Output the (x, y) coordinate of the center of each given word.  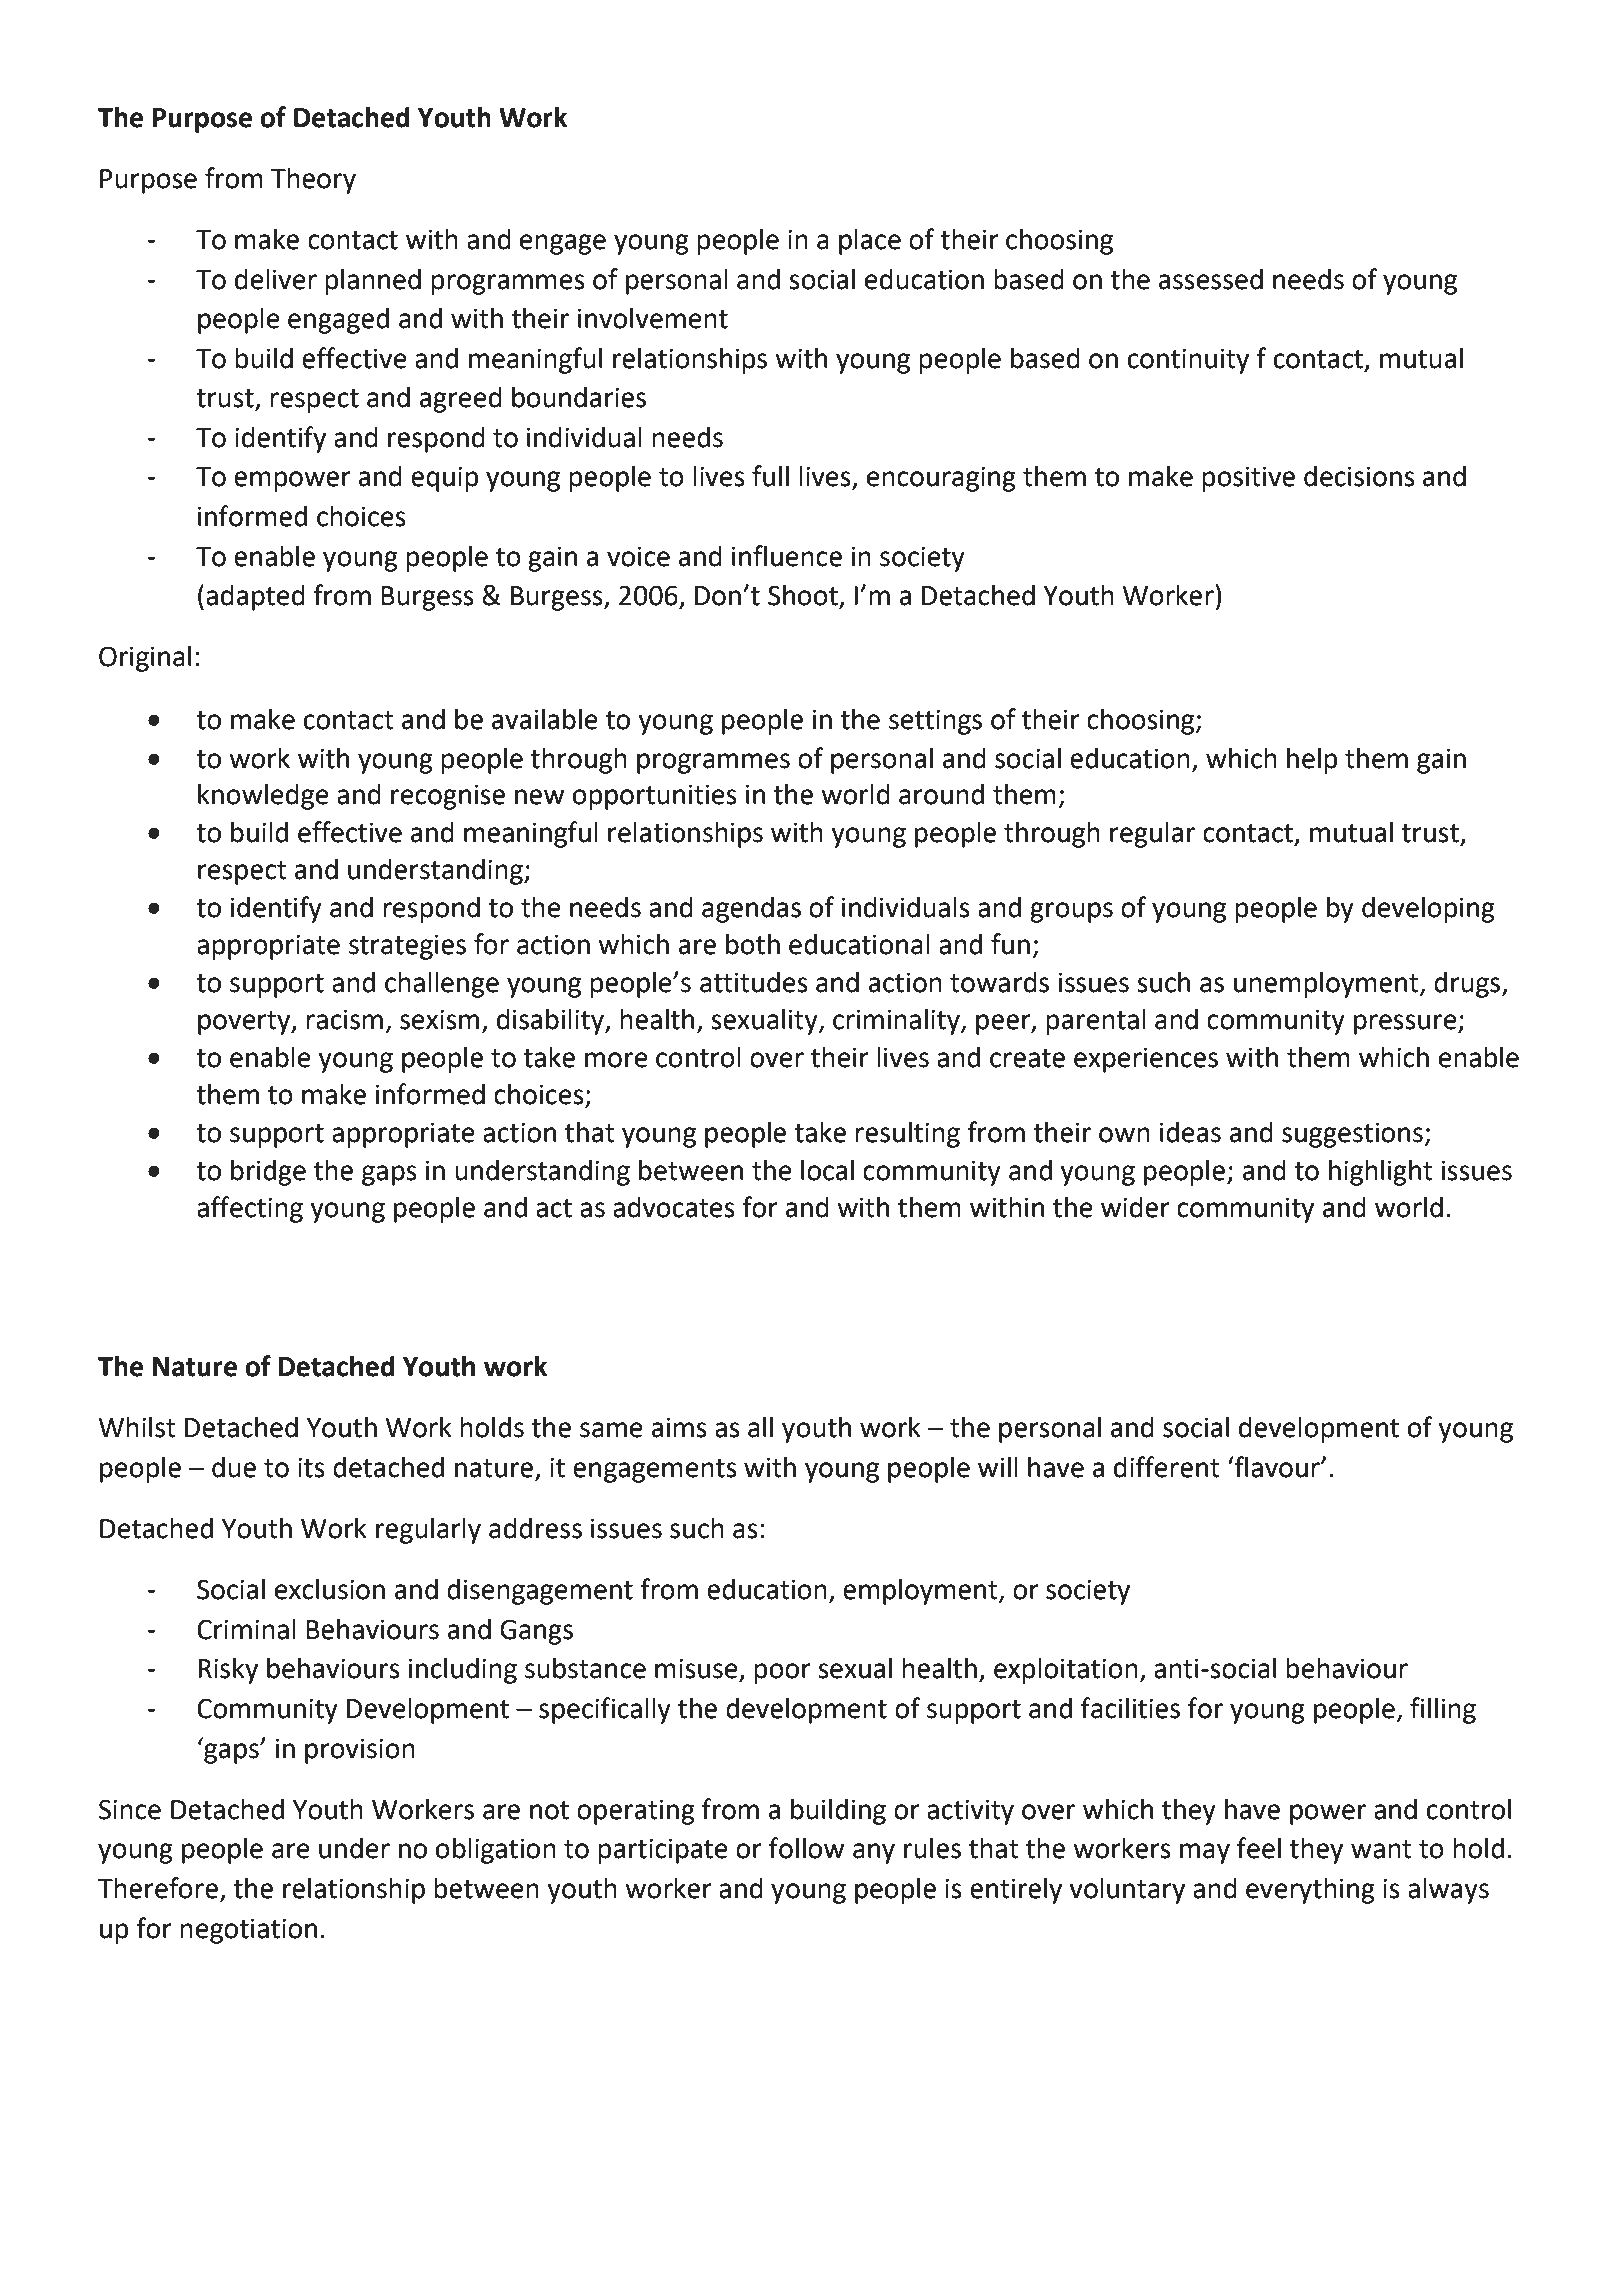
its (311, 1467)
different (1167, 1467)
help (1312, 760)
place (870, 241)
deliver (276, 279)
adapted (255, 597)
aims (679, 1427)
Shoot (804, 596)
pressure (1406, 1024)
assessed (1211, 279)
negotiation (248, 1931)
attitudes (754, 982)
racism (344, 1019)
